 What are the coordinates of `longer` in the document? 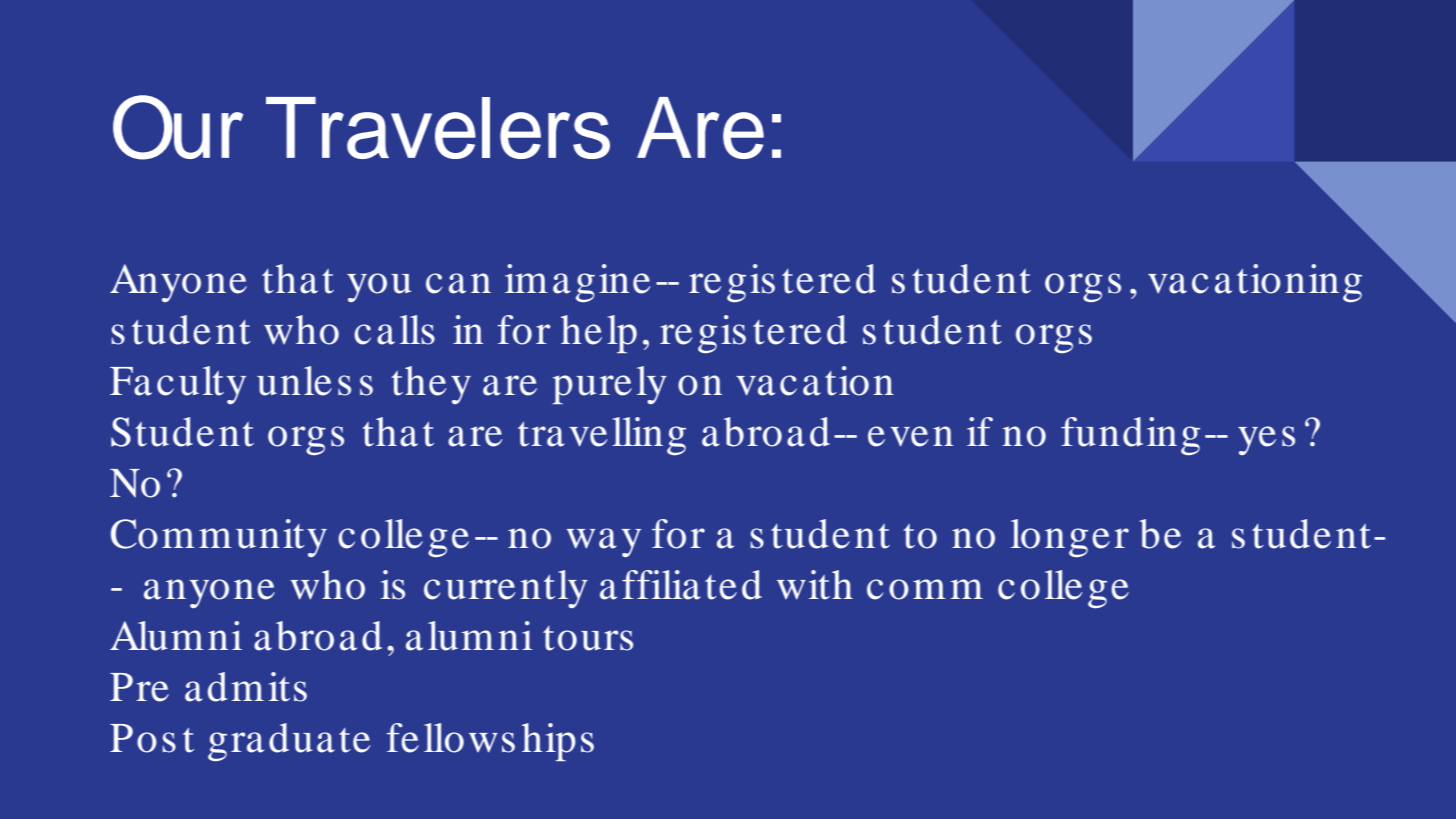 It's located at (1070, 538).
